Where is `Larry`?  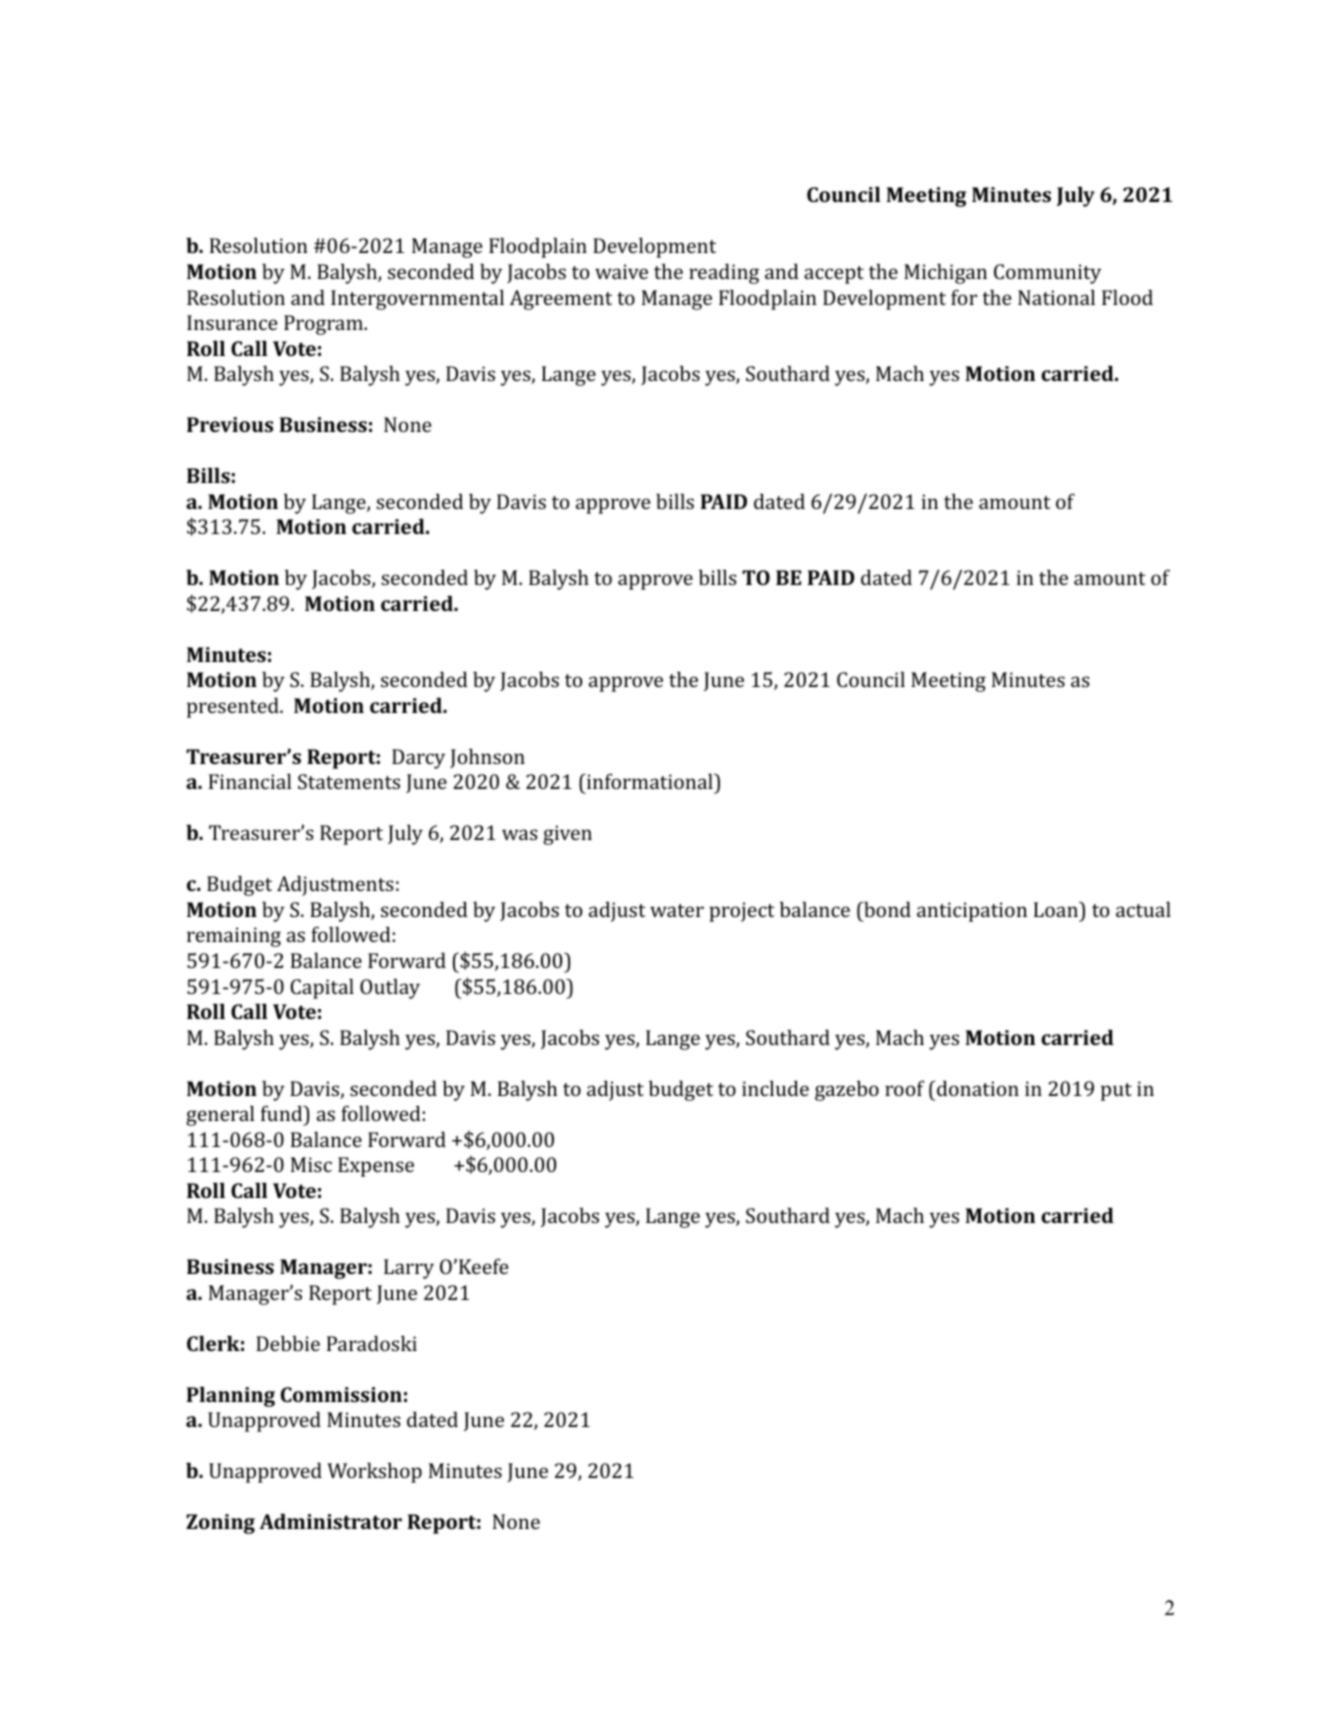 Larry is located at coordinates (409, 1269).
